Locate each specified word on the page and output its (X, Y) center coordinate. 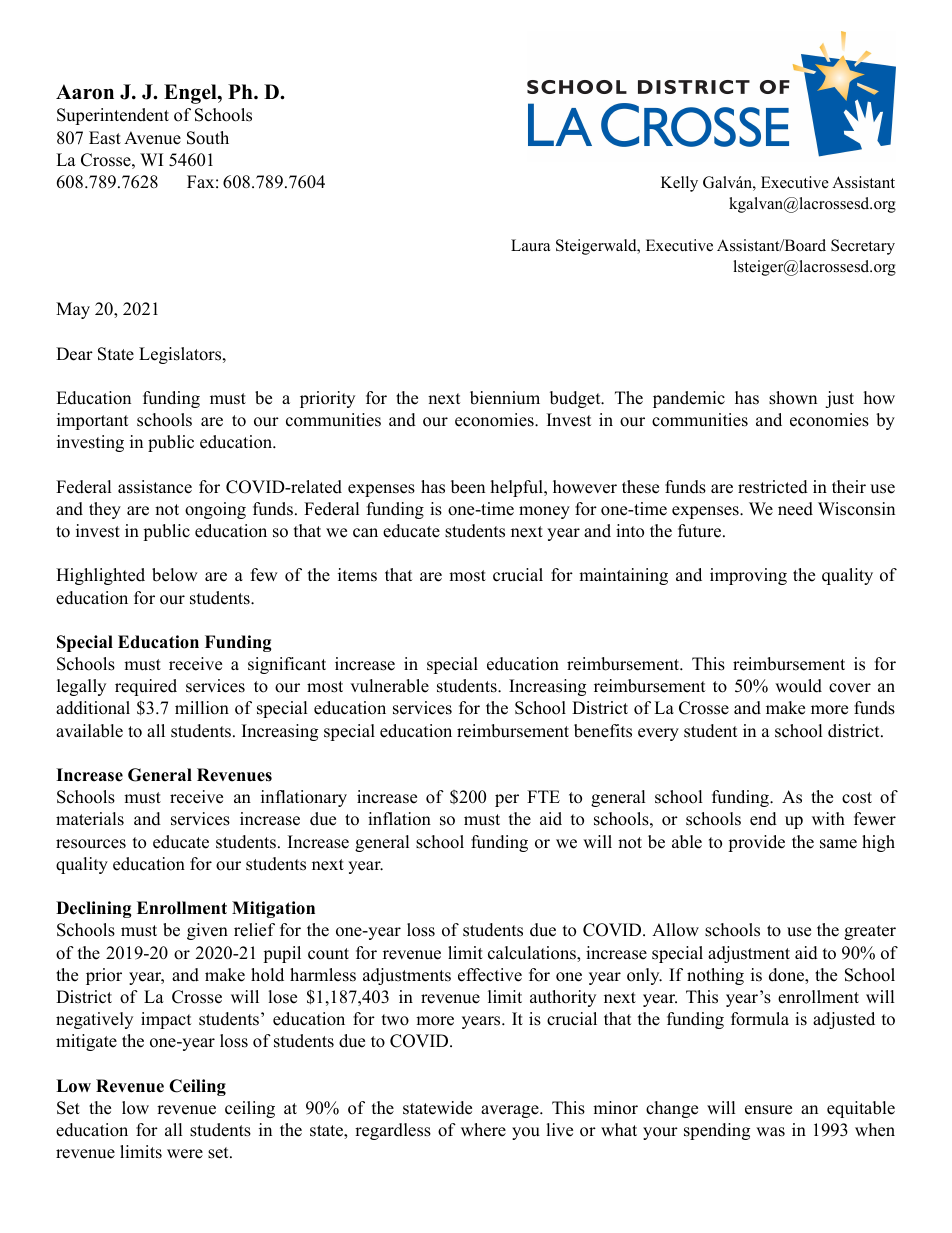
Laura (530, 245)
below (175, 575)
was (770, 1132)
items (357, 575)
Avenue (152, 138)
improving (748, 576)
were (185, 1154)
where (483, 1130)
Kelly (679, 184)
